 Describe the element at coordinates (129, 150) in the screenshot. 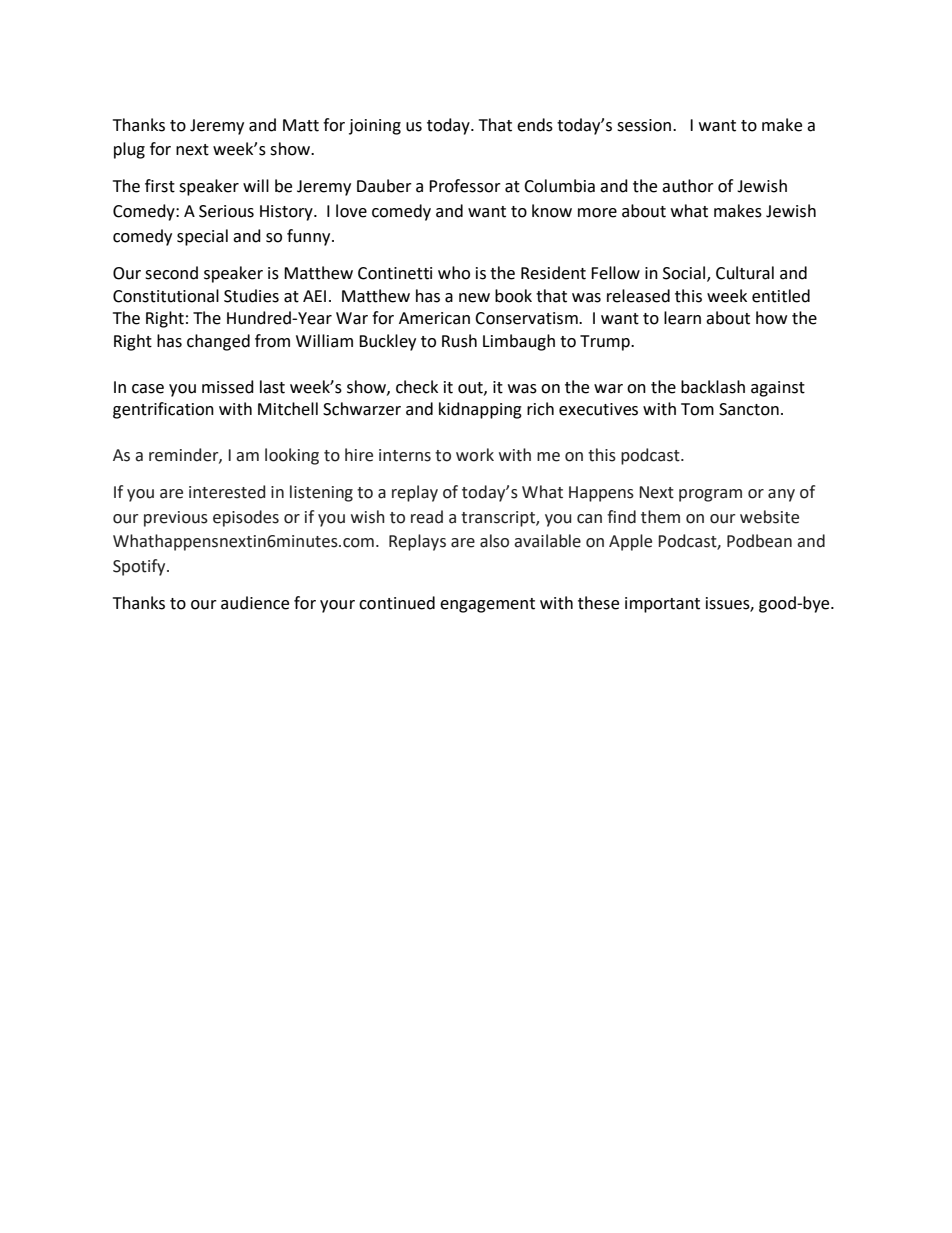

I see `plug` at that location.
